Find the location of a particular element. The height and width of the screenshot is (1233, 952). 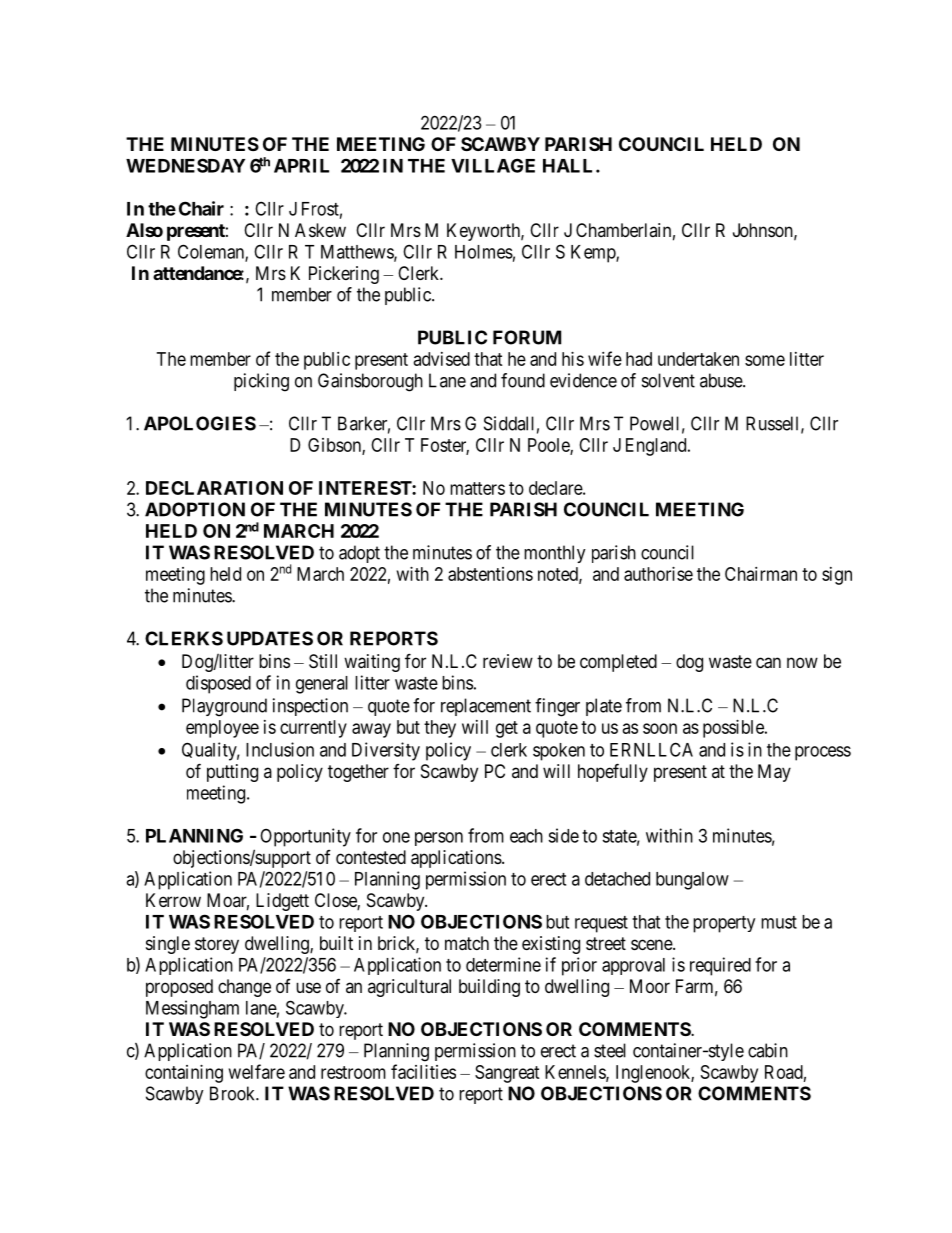

UPDATES is located at coordinates (270, 638).
